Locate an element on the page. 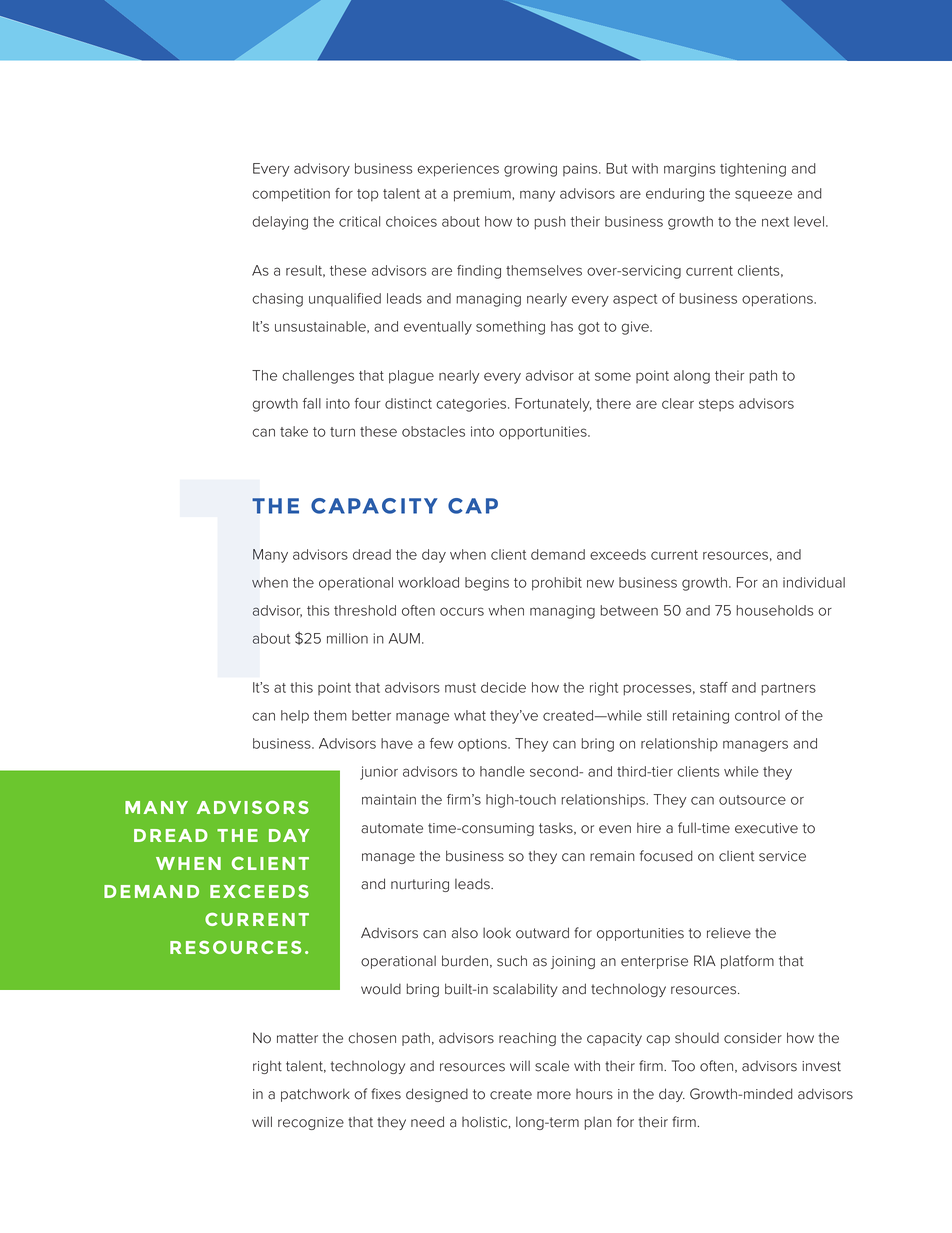 The width and height of the document is (952, 1233). turn is located at coordinates (342, 432).
